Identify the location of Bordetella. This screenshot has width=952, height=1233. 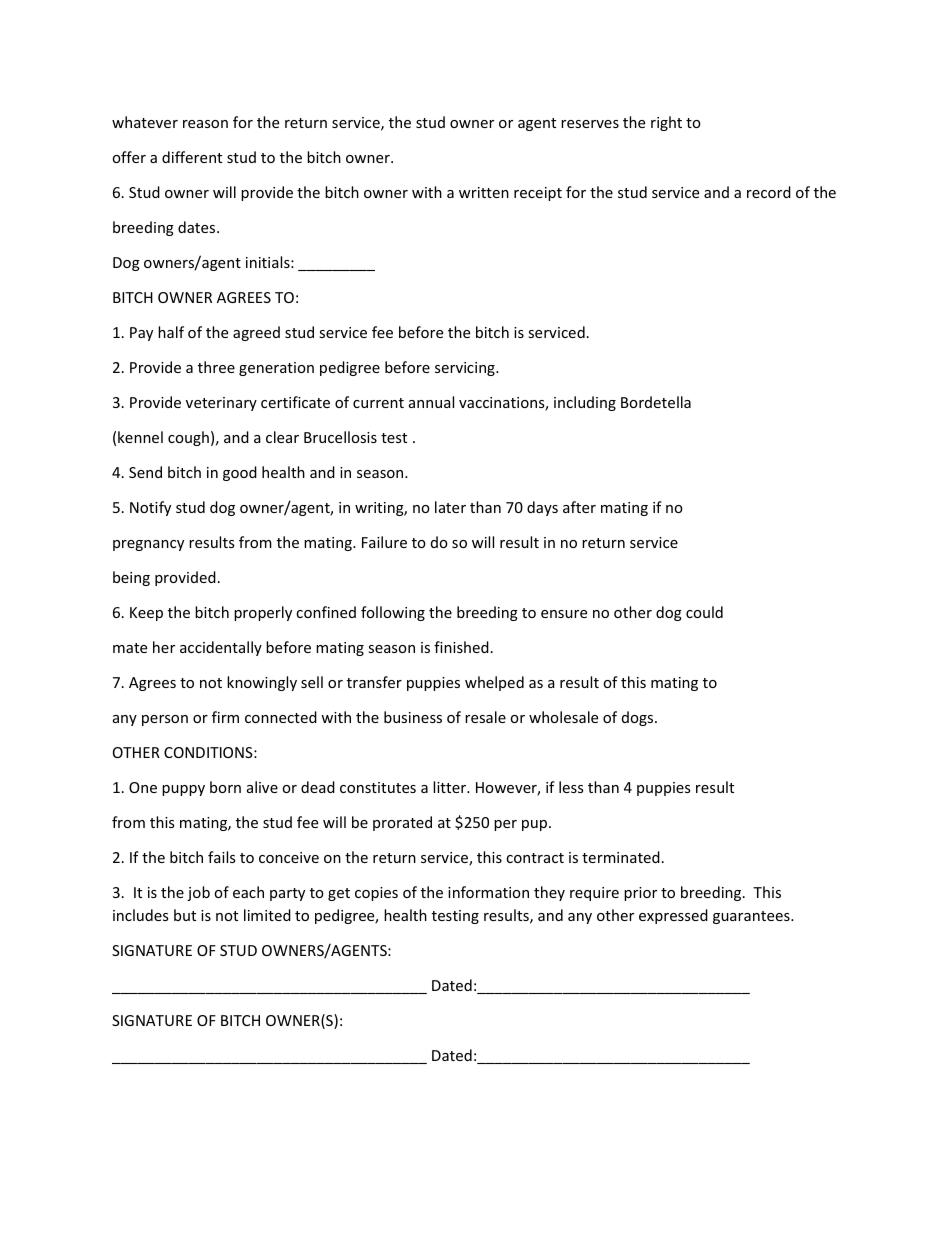
(656, 402).
